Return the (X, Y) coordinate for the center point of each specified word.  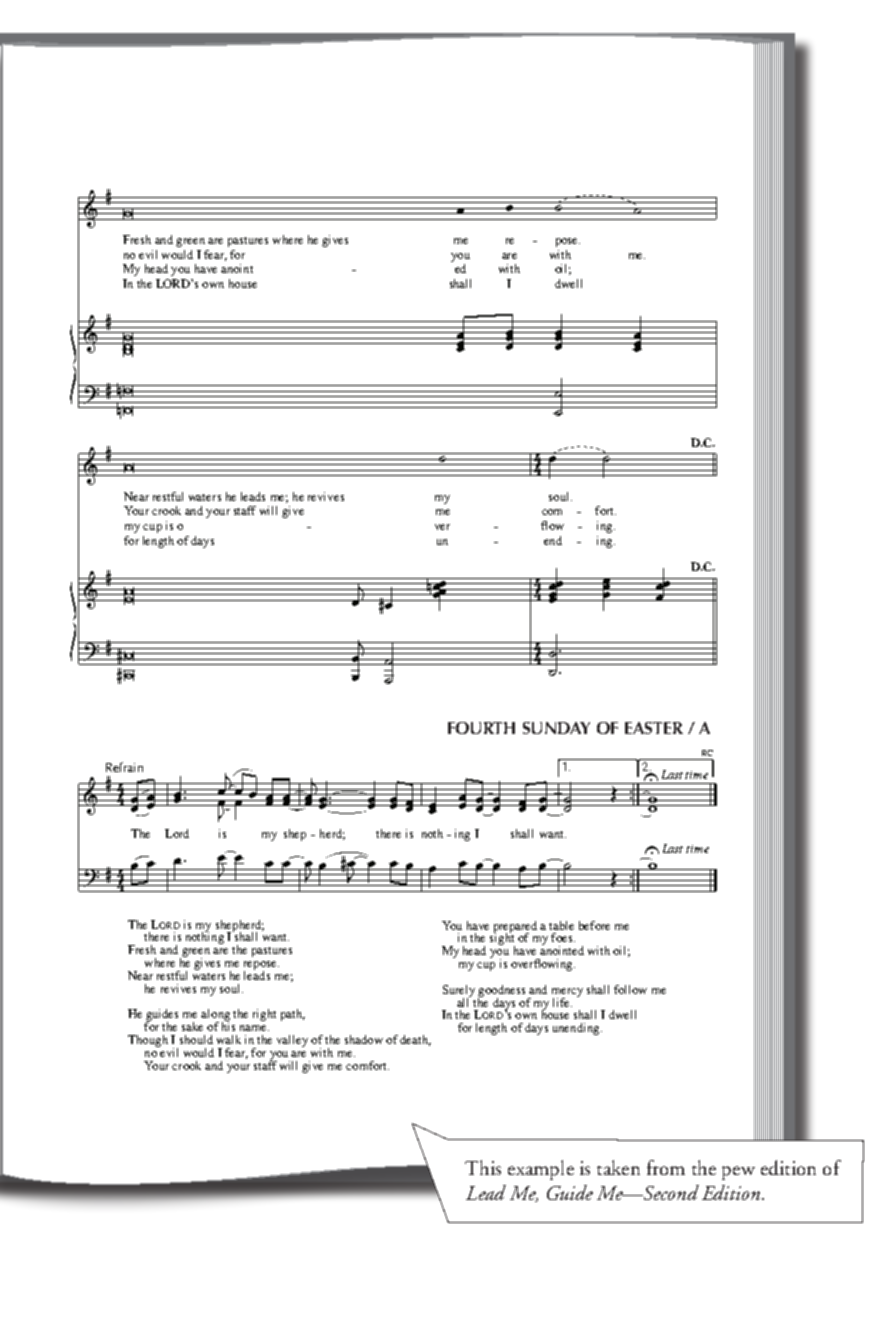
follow (630, 989)
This (483, 1167)
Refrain (124, 767)
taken (618, 1167)
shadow (364, 1039)
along (215, 1016)
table (561, 925)
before (594, 925)
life (562, 1002)
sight (502, 939)
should (196, 1039)
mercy (567, 993)
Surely (459, 992)
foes (563, 937)
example (541, 1170)
